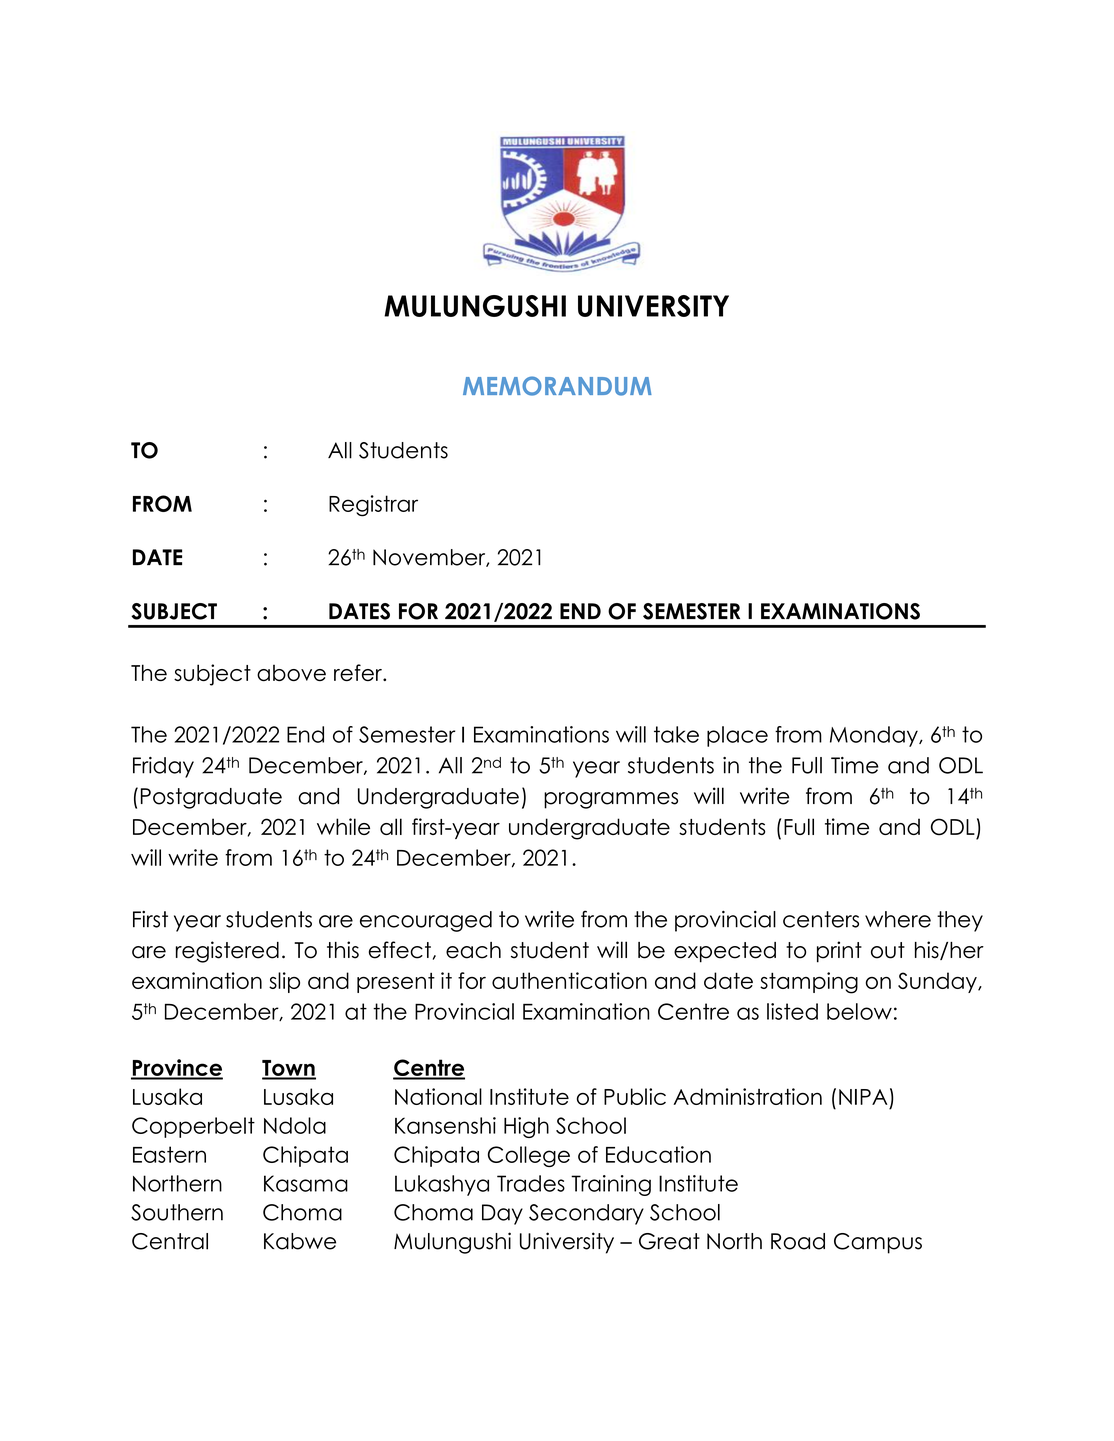  Describe the element at coordinates (177, 1212) in the screenshot. I see `Southern` at that location.
